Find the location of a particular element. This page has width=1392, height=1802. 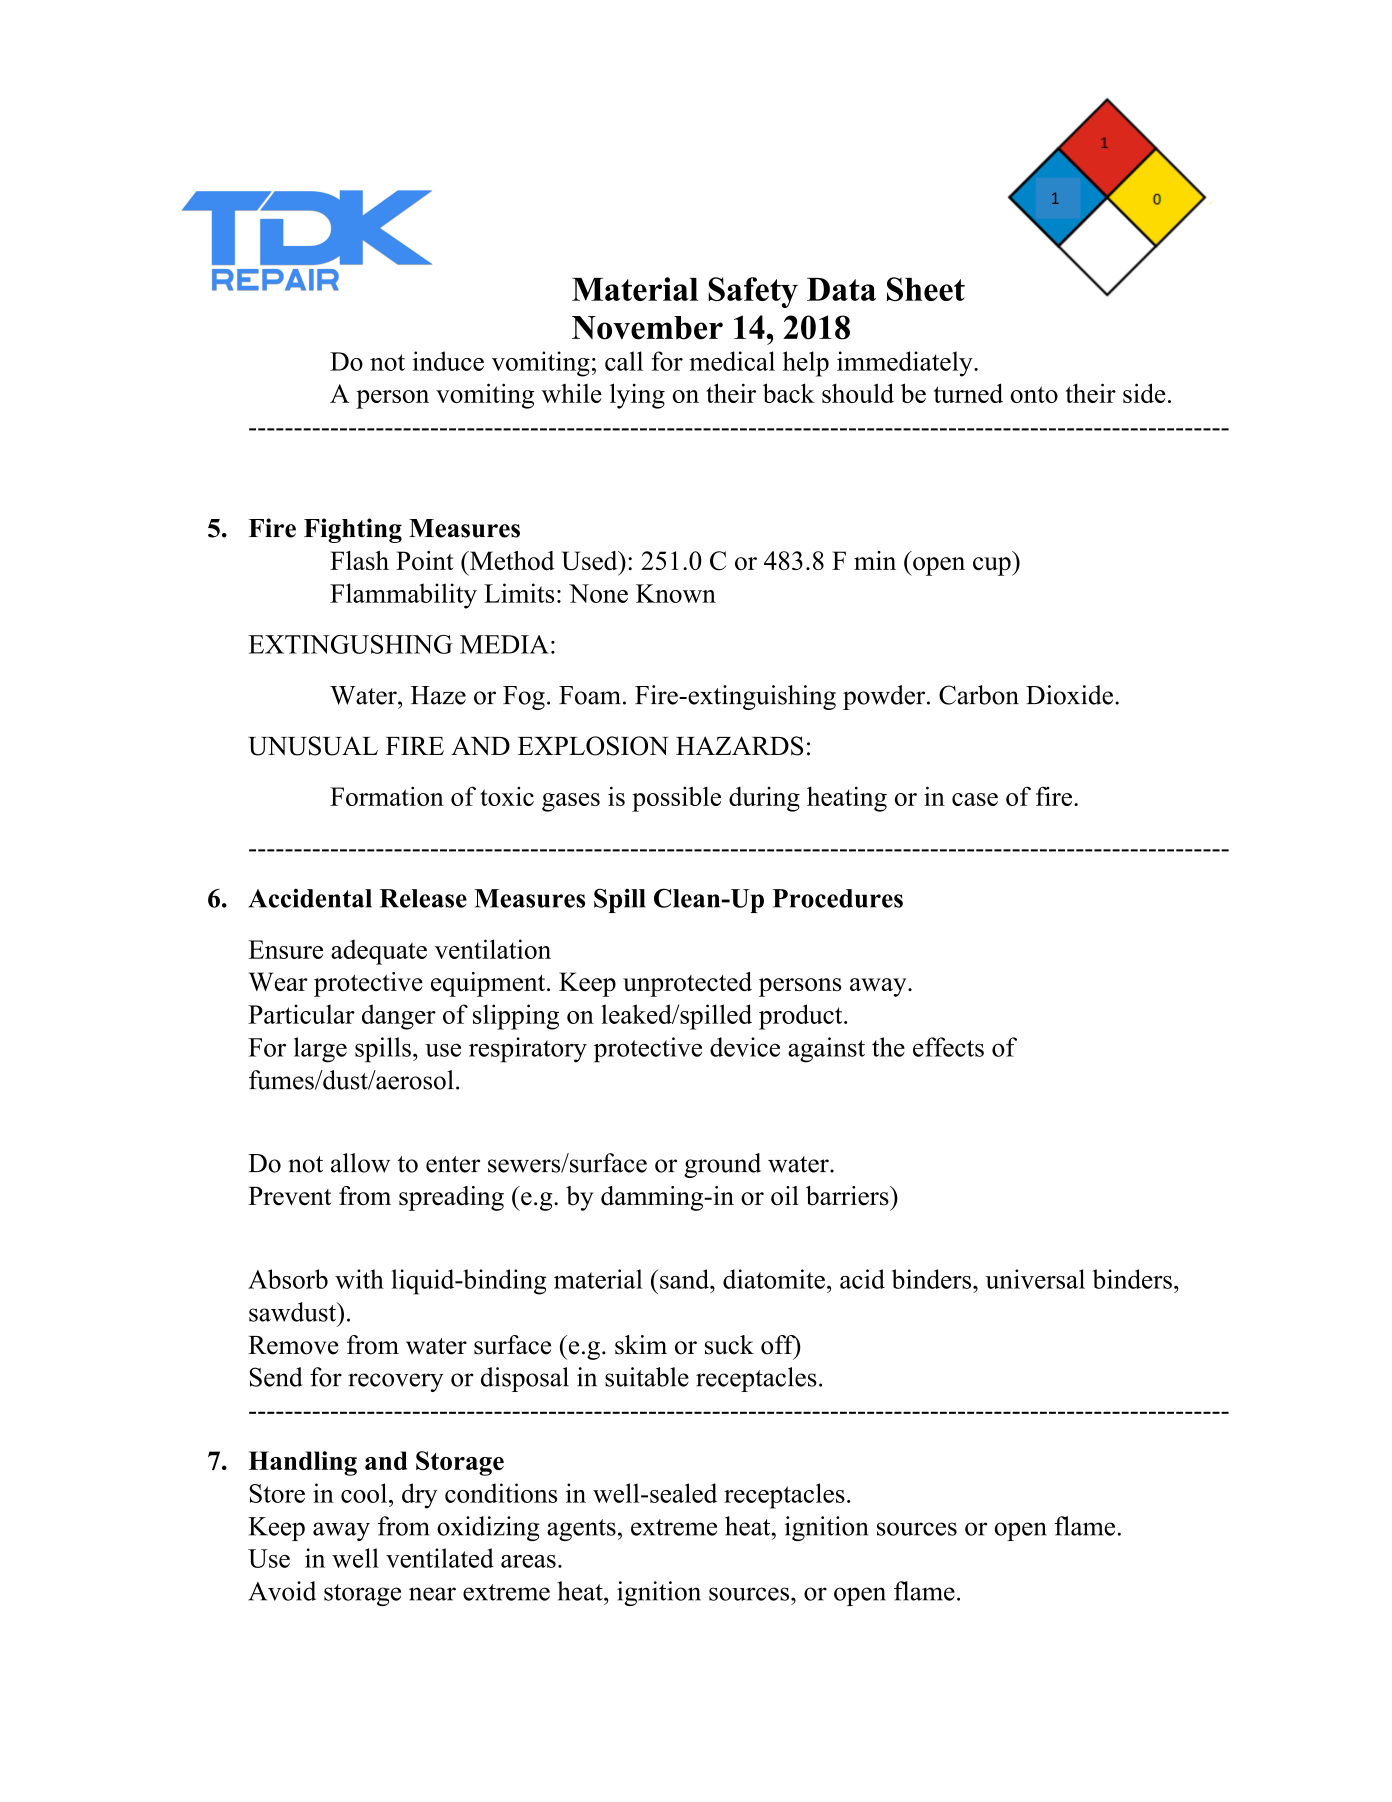

ventilated is located at coordinates (440, 1558).
